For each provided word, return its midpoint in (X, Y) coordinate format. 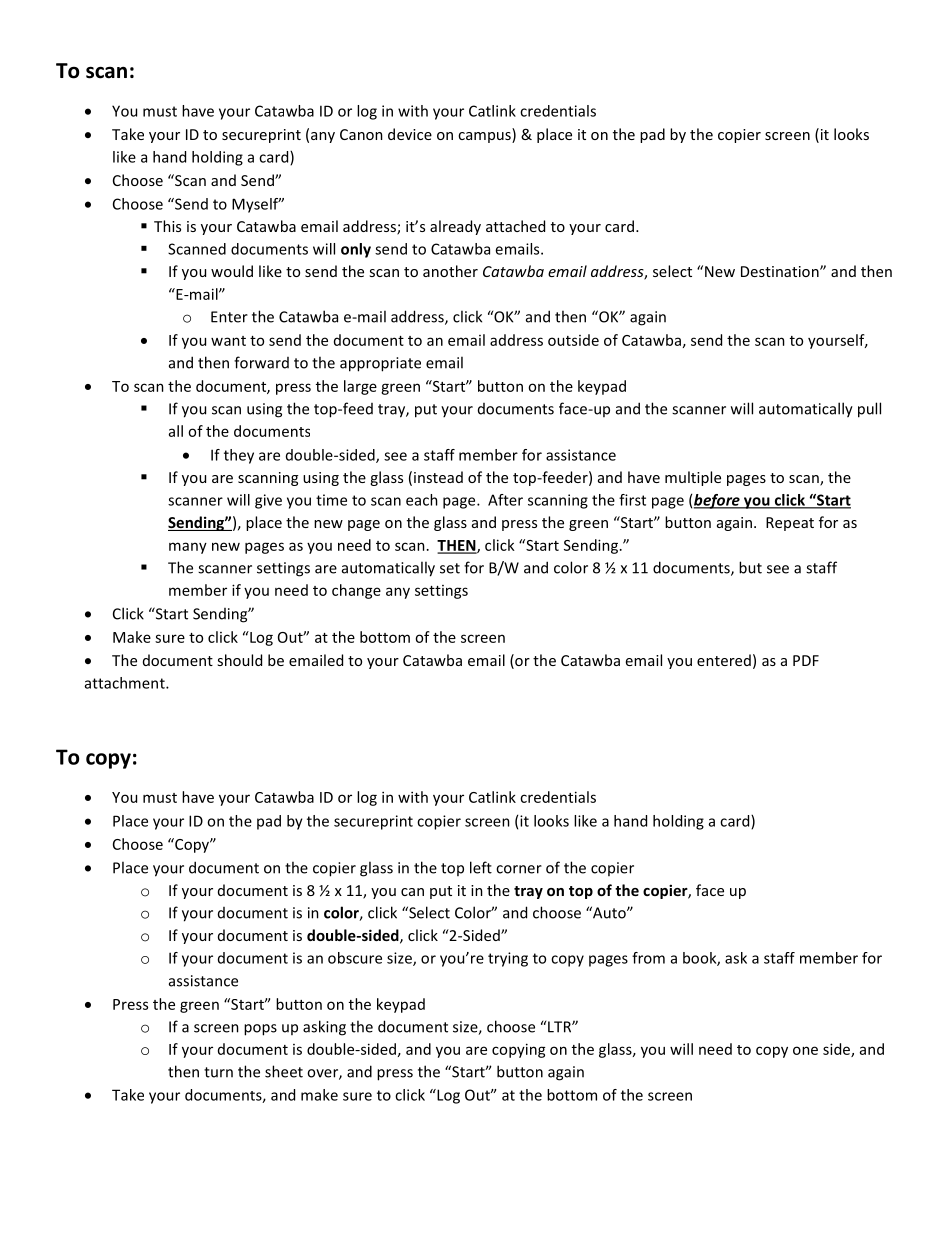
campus (485, 137)
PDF (806, 660)
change (356, 591)
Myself (256, 205)
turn (218, 1072)
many (188, 548)
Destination (781, 271)
